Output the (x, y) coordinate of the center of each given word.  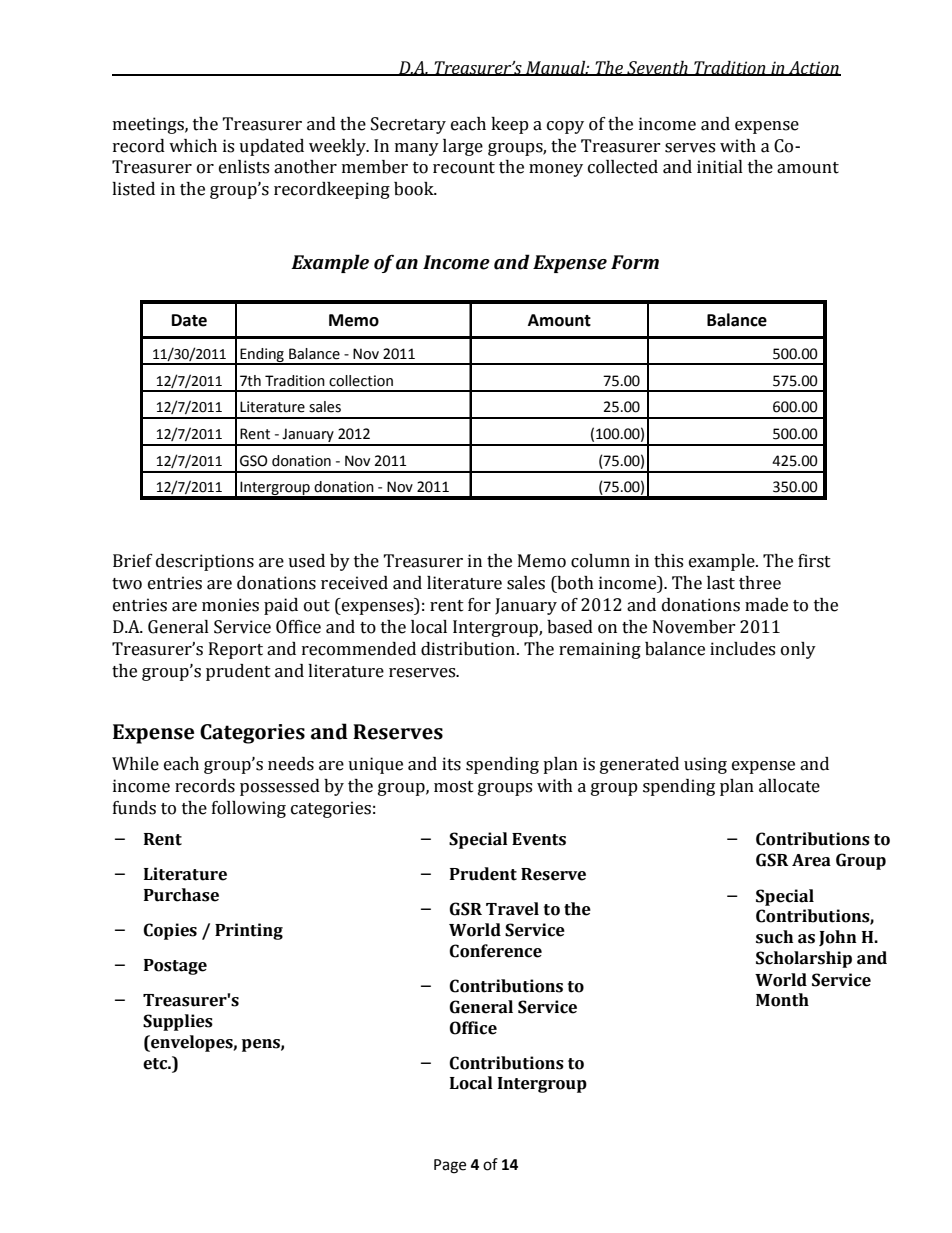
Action (814, 68)
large (463, 147)
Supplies (178, 1022)
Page (450, 1166)
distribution (468, 649)
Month (782, 1000)
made (766, 605)
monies (230, 605)
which (193, 146)
